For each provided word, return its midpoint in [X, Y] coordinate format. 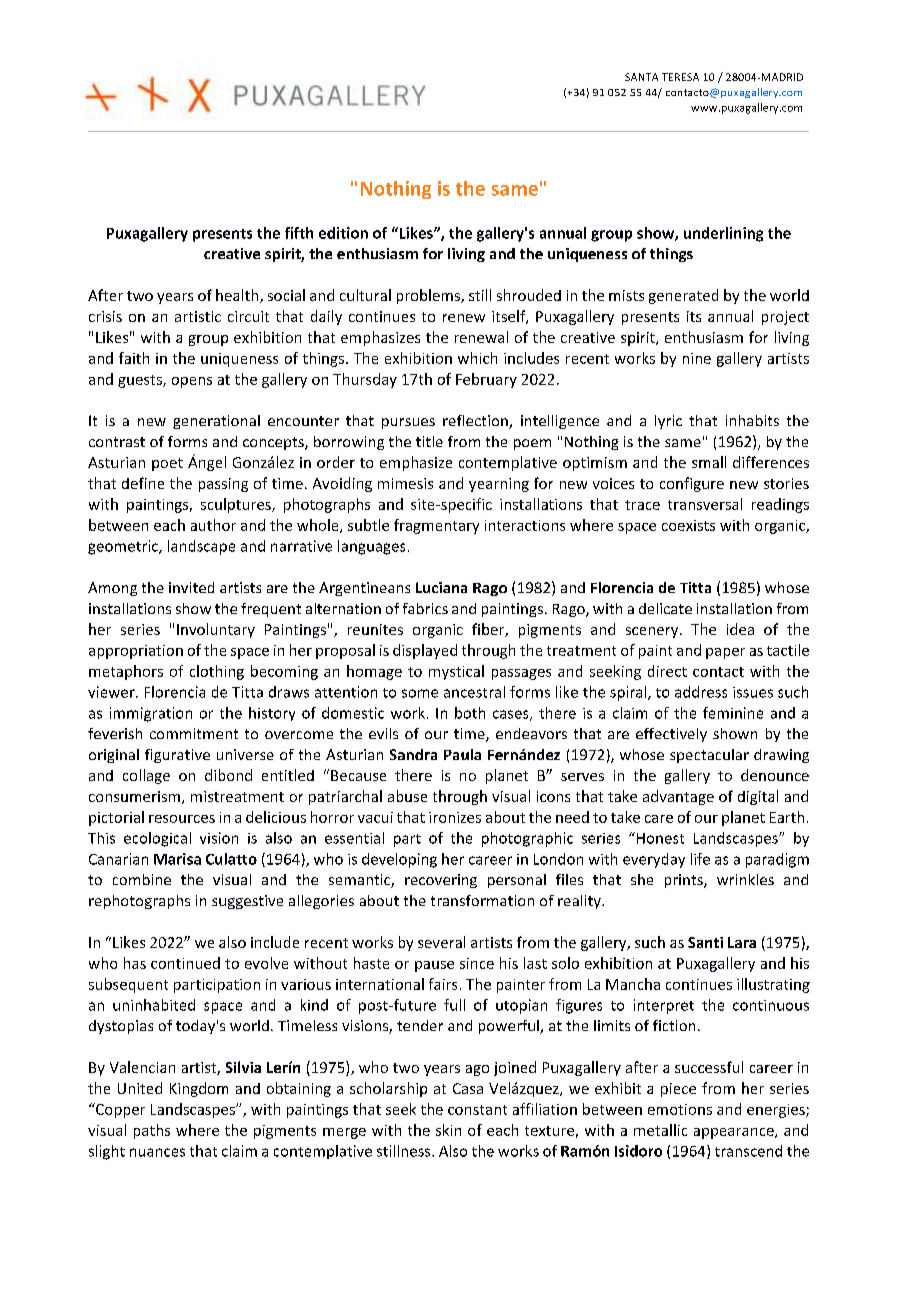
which [477, 358]
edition [343, 233]
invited [191, 587]
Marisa [177, 859]
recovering [441, 881]
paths [152, 1131]
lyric [668, 422]
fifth [299, 233]
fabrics [425, 608]
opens [192, 382]
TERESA [680, 77]
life [700, 859]
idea [740, 629]
